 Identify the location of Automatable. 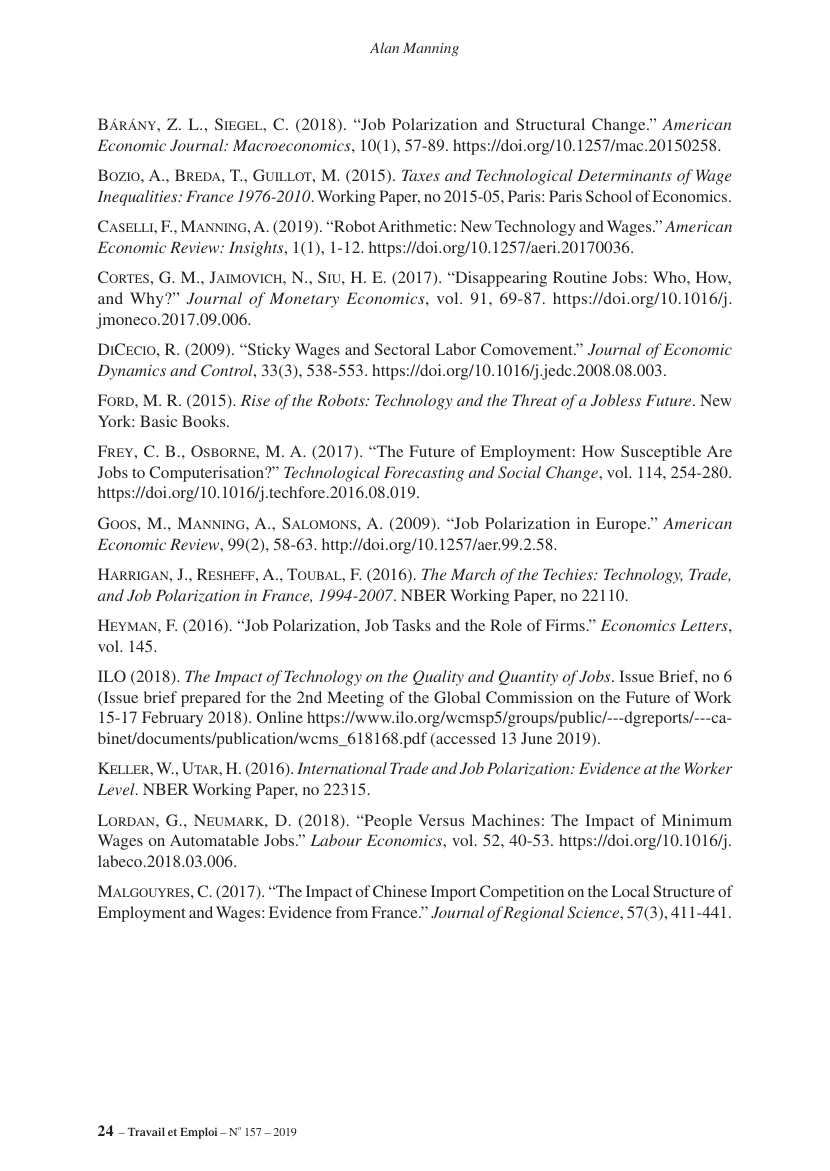
(214, 840).
